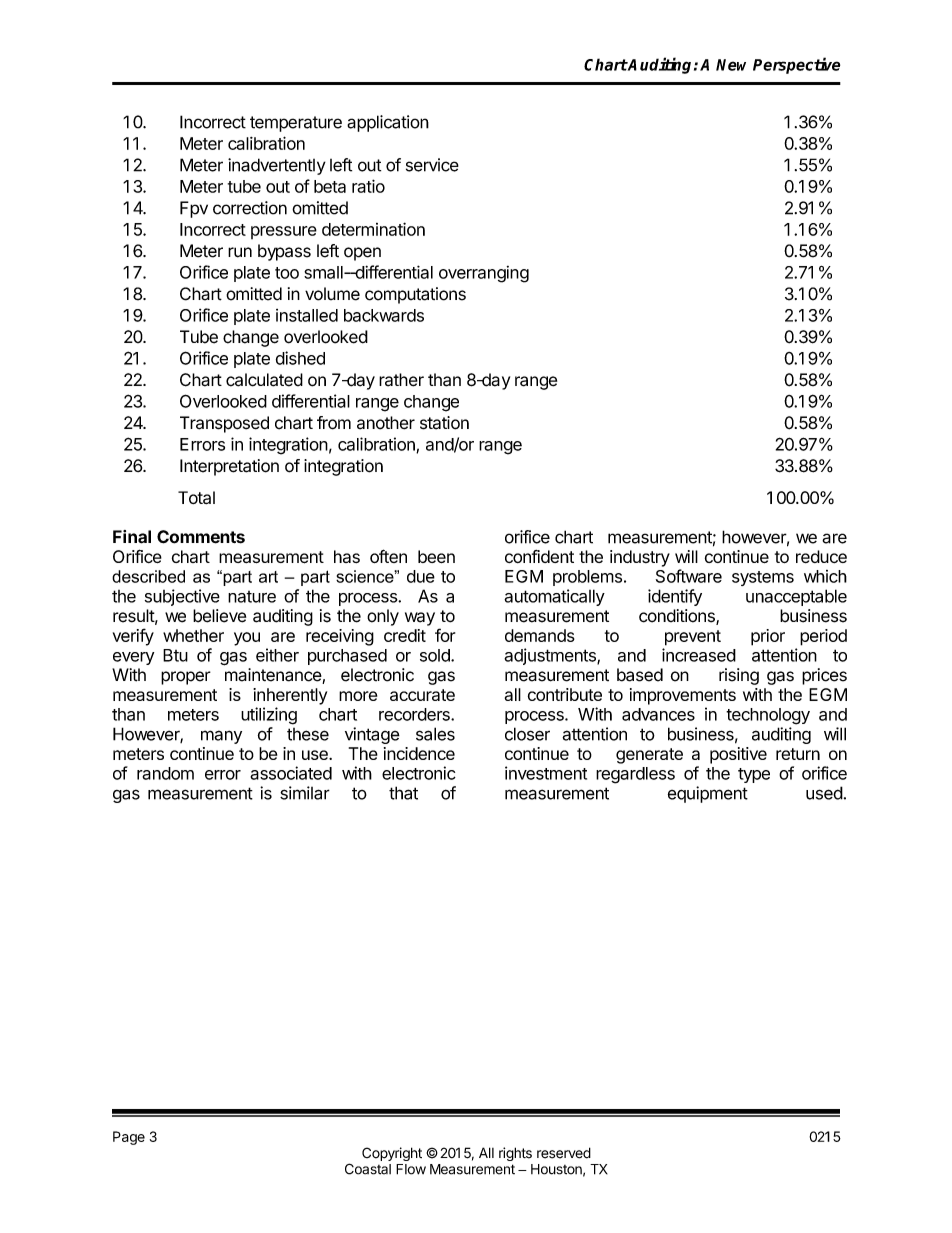 The height and width of the document is (1233, 952). Describe the element at coordinates (445, 635) in the document. I see `for` at that location.
